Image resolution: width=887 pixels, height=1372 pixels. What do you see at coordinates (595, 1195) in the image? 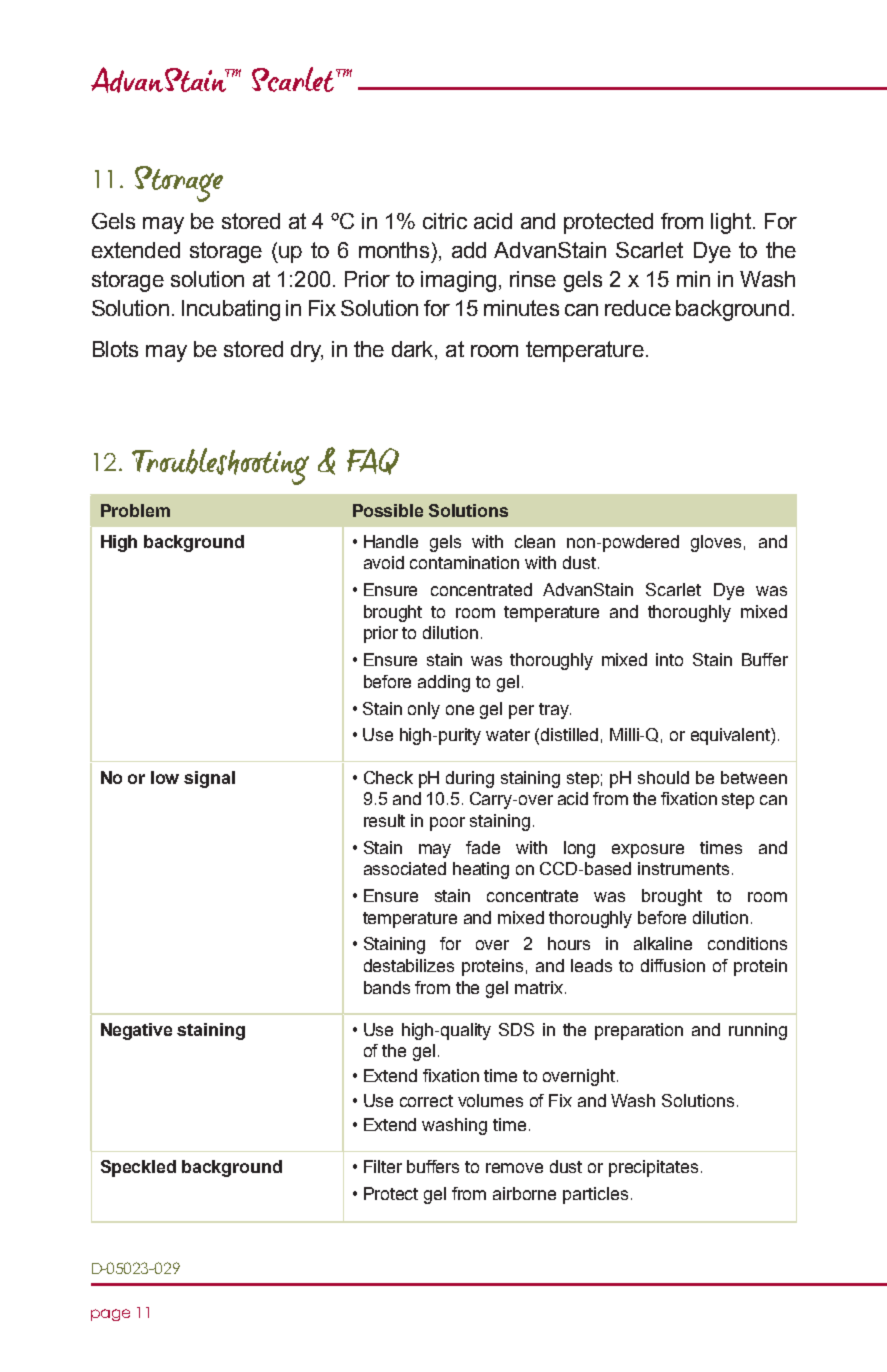
I see `particles` at bounding box center [595, 1195].
